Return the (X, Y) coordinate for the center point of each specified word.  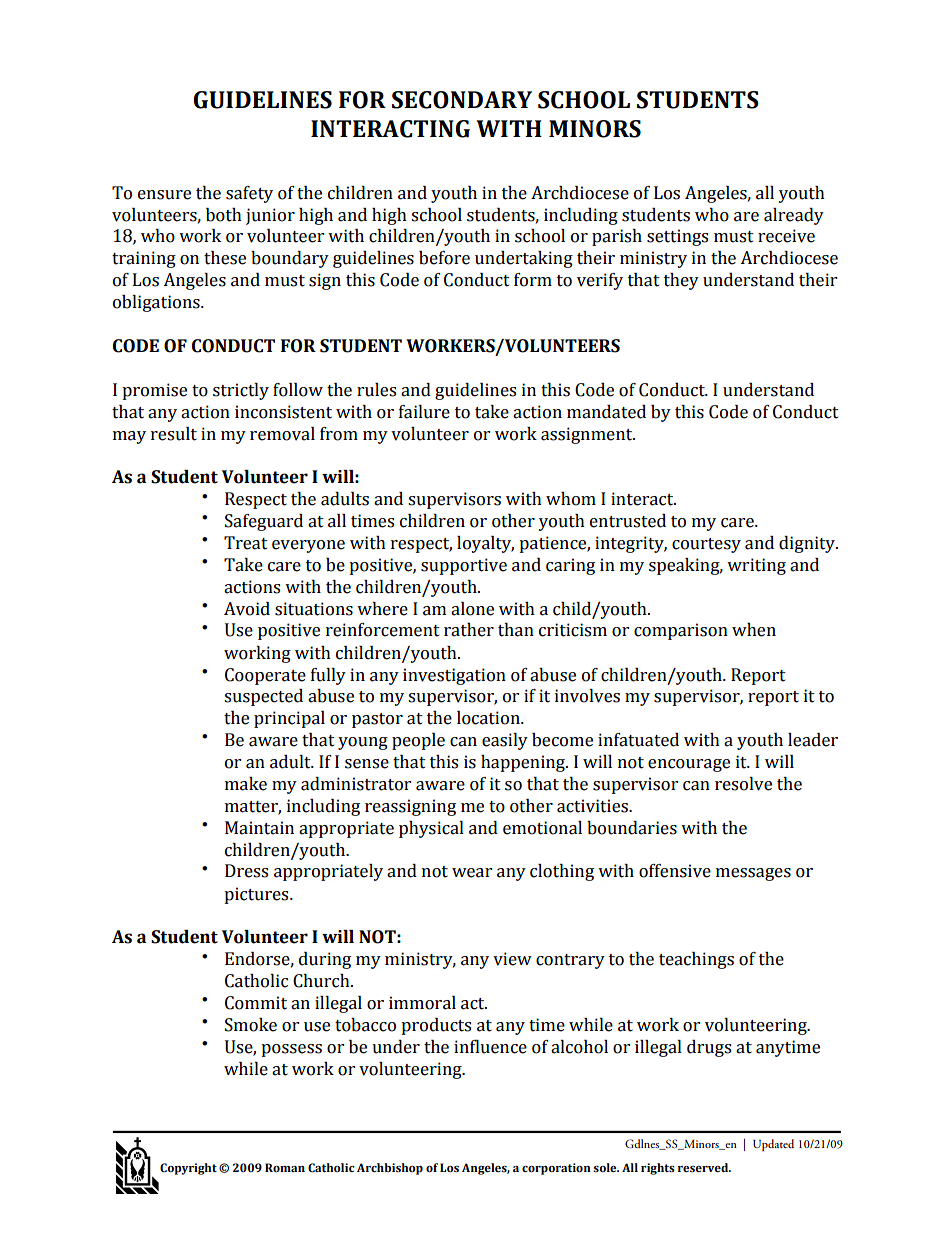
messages (753, 874)
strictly (241, 391)
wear (472, 873)
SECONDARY (462, 100)
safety (249, 194)
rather (469, 630)
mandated (606, 412)
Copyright (188, 1169)
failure (424, 412)
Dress (246, 871)
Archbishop (390, 1169)
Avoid (247, 609)
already (794, 216)
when (754, 630)
